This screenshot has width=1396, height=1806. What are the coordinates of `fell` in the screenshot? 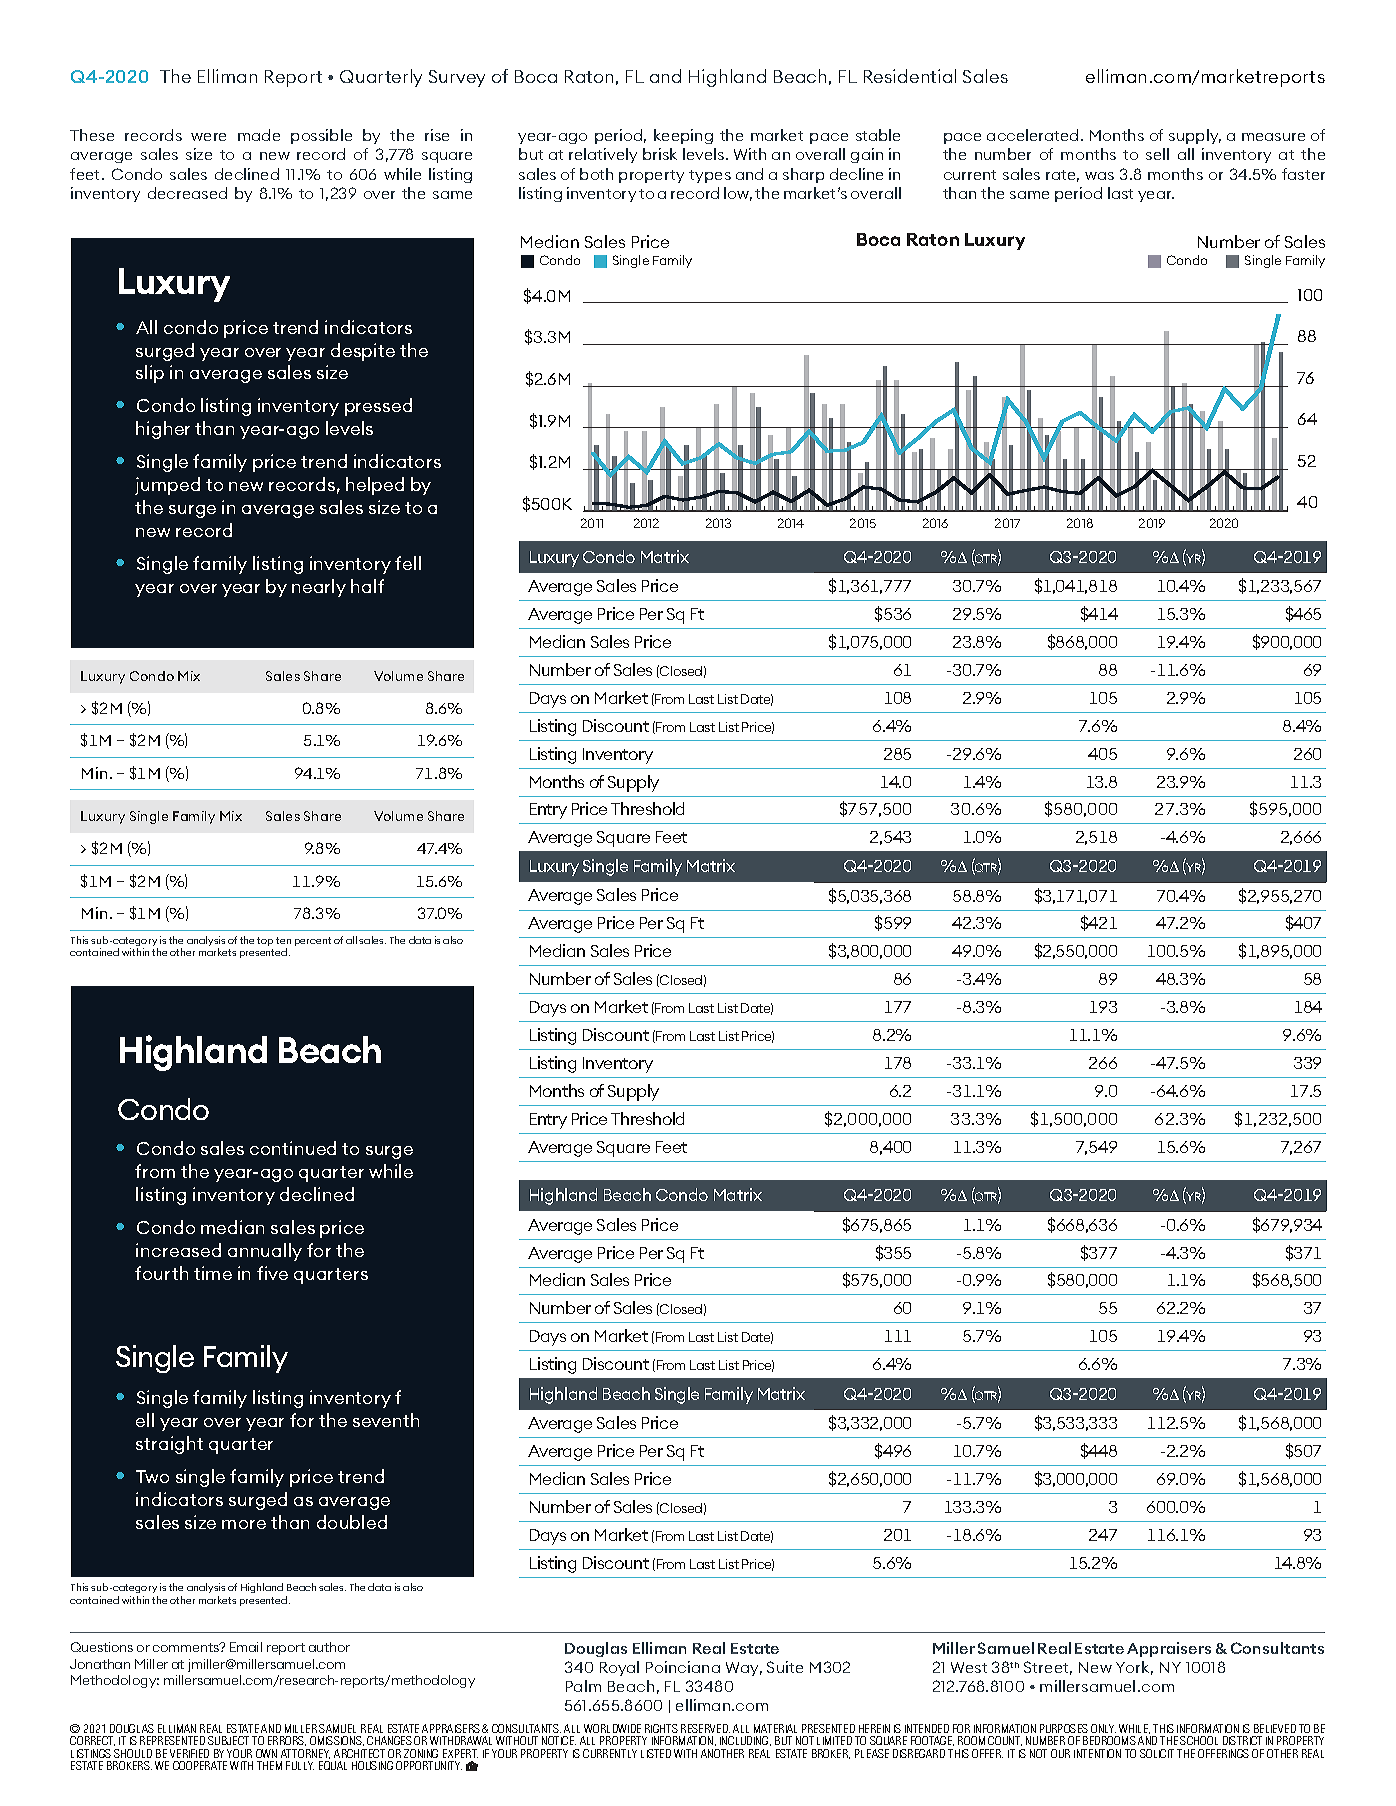 It's located at (408, 563).
